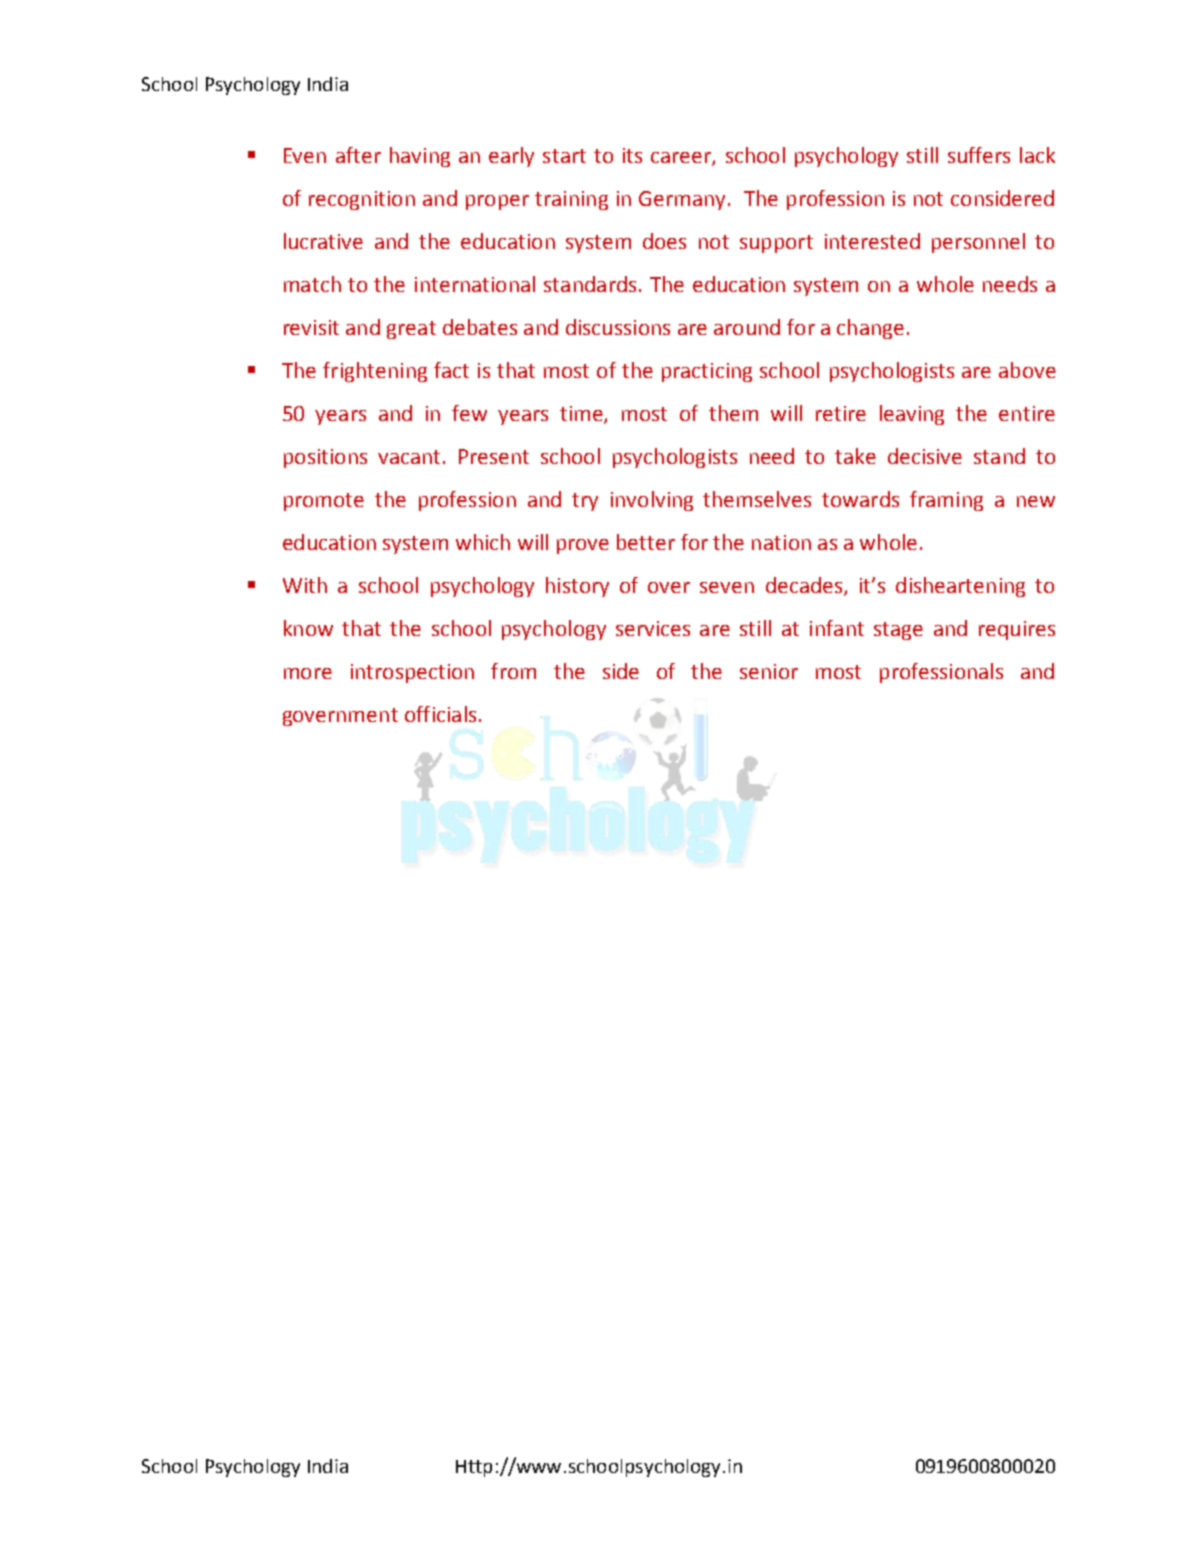  Describe the element at coordinates (409, 457) in the screenshot. I see `vacant` at that location.
